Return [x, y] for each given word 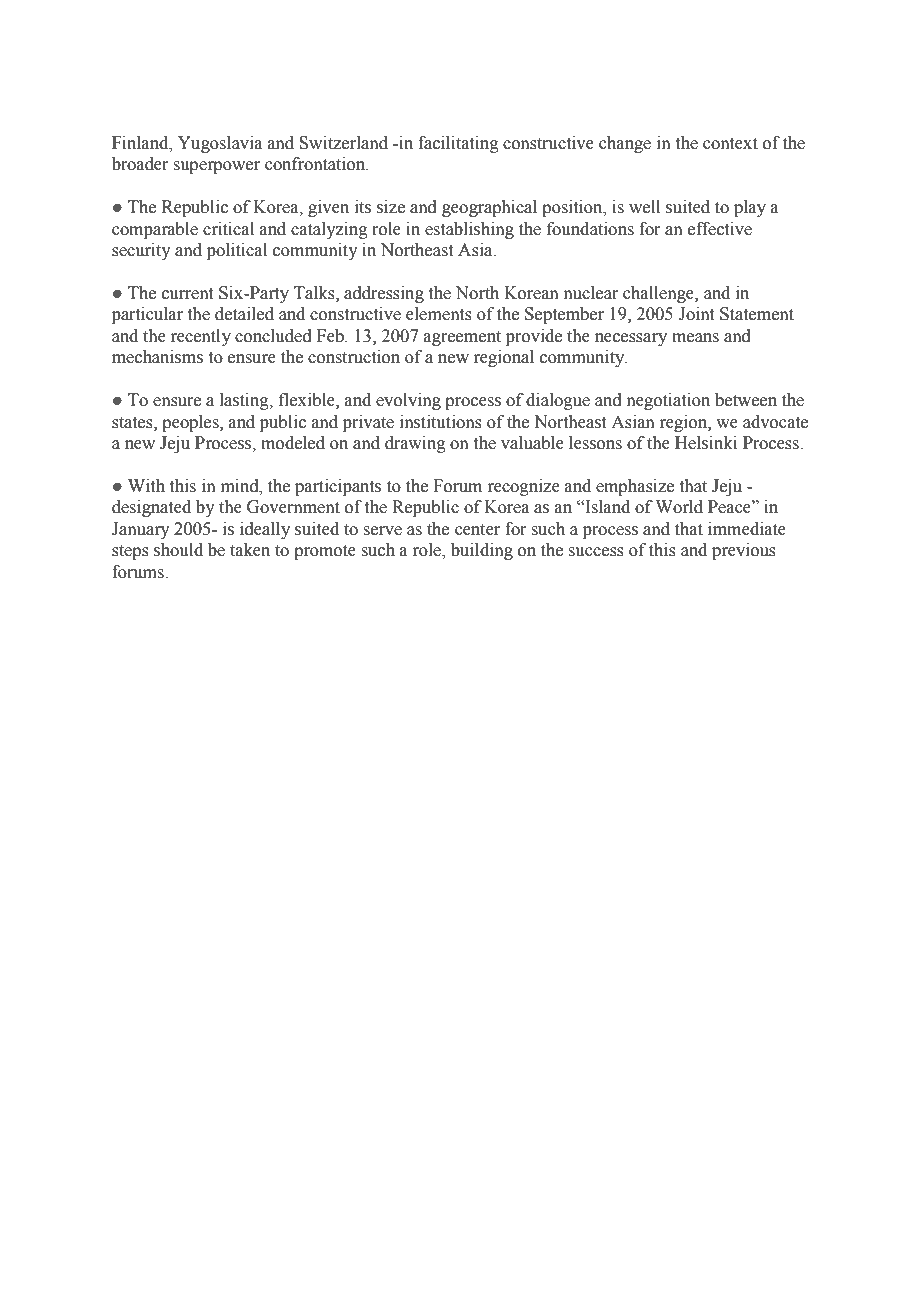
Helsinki [706, 443]
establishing [469, 230]
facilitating [458, 144]
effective [720, 229]
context [730, 144]
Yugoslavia [220, 144]
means [695, 338]
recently [200, 337]
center [477, 530]
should [178, 550]
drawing [415, 444]
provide [534, 337]
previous [744, 551]
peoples [191, 423]
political [237, 251]
